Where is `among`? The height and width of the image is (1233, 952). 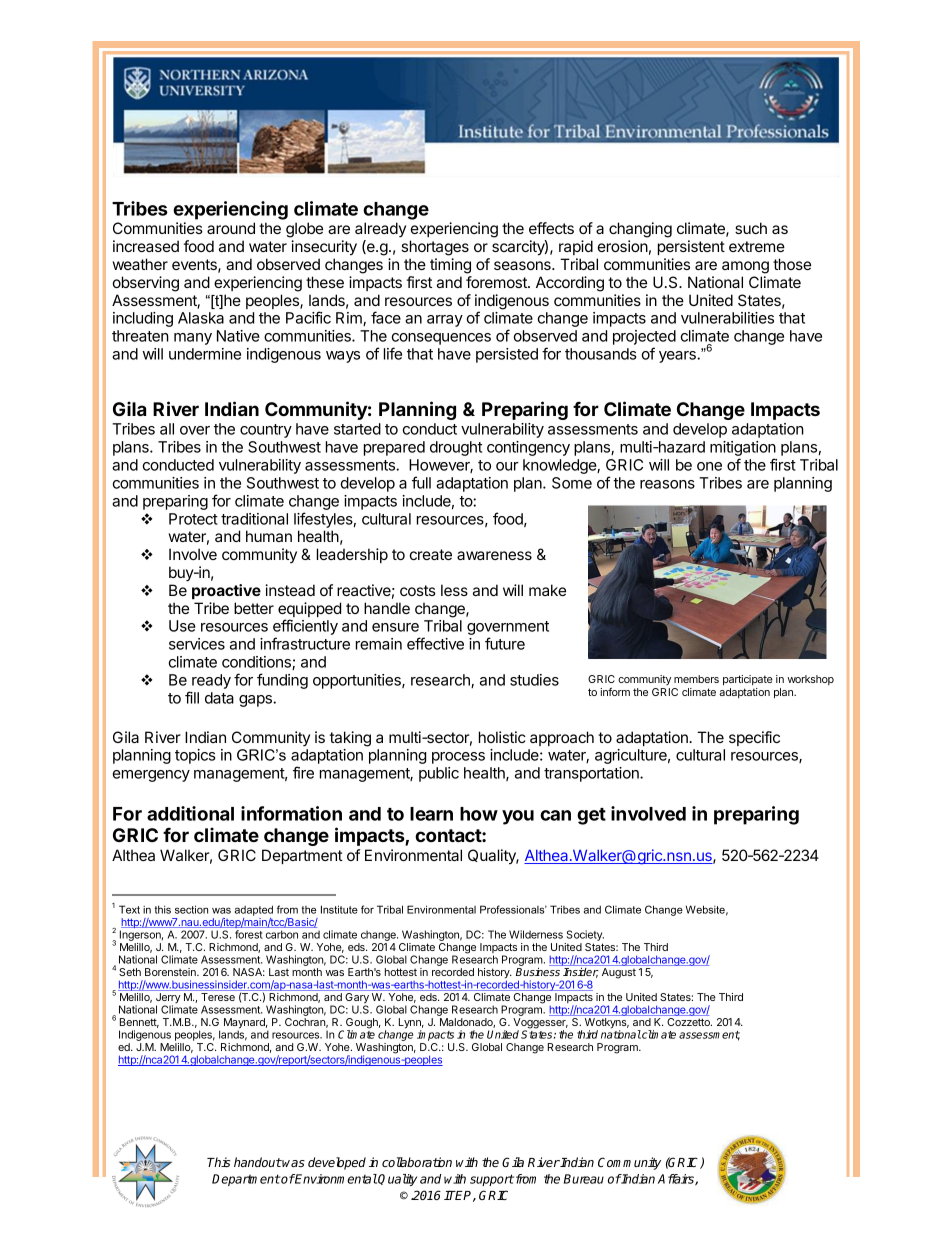
among is located at coordinates (745, 267).
